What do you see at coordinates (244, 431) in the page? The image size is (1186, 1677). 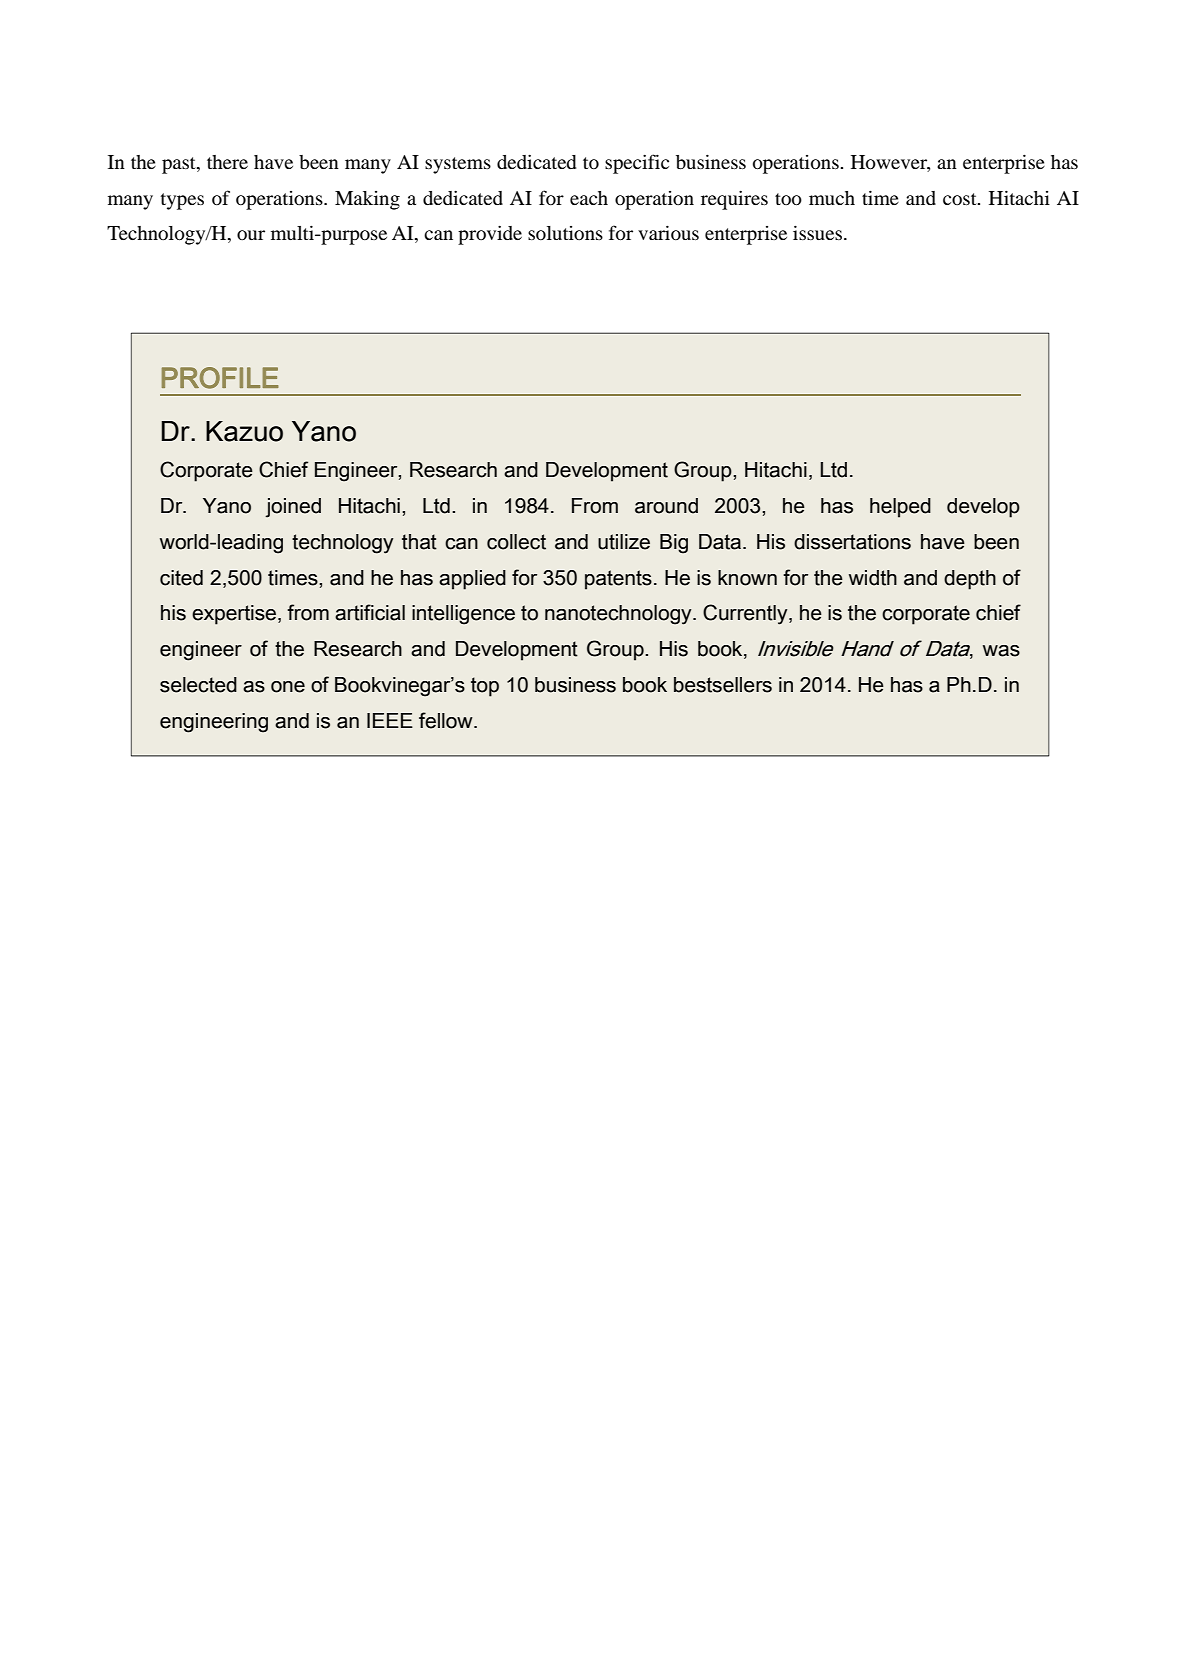 I see `Kazuo` at bounding box center [244, 431].
